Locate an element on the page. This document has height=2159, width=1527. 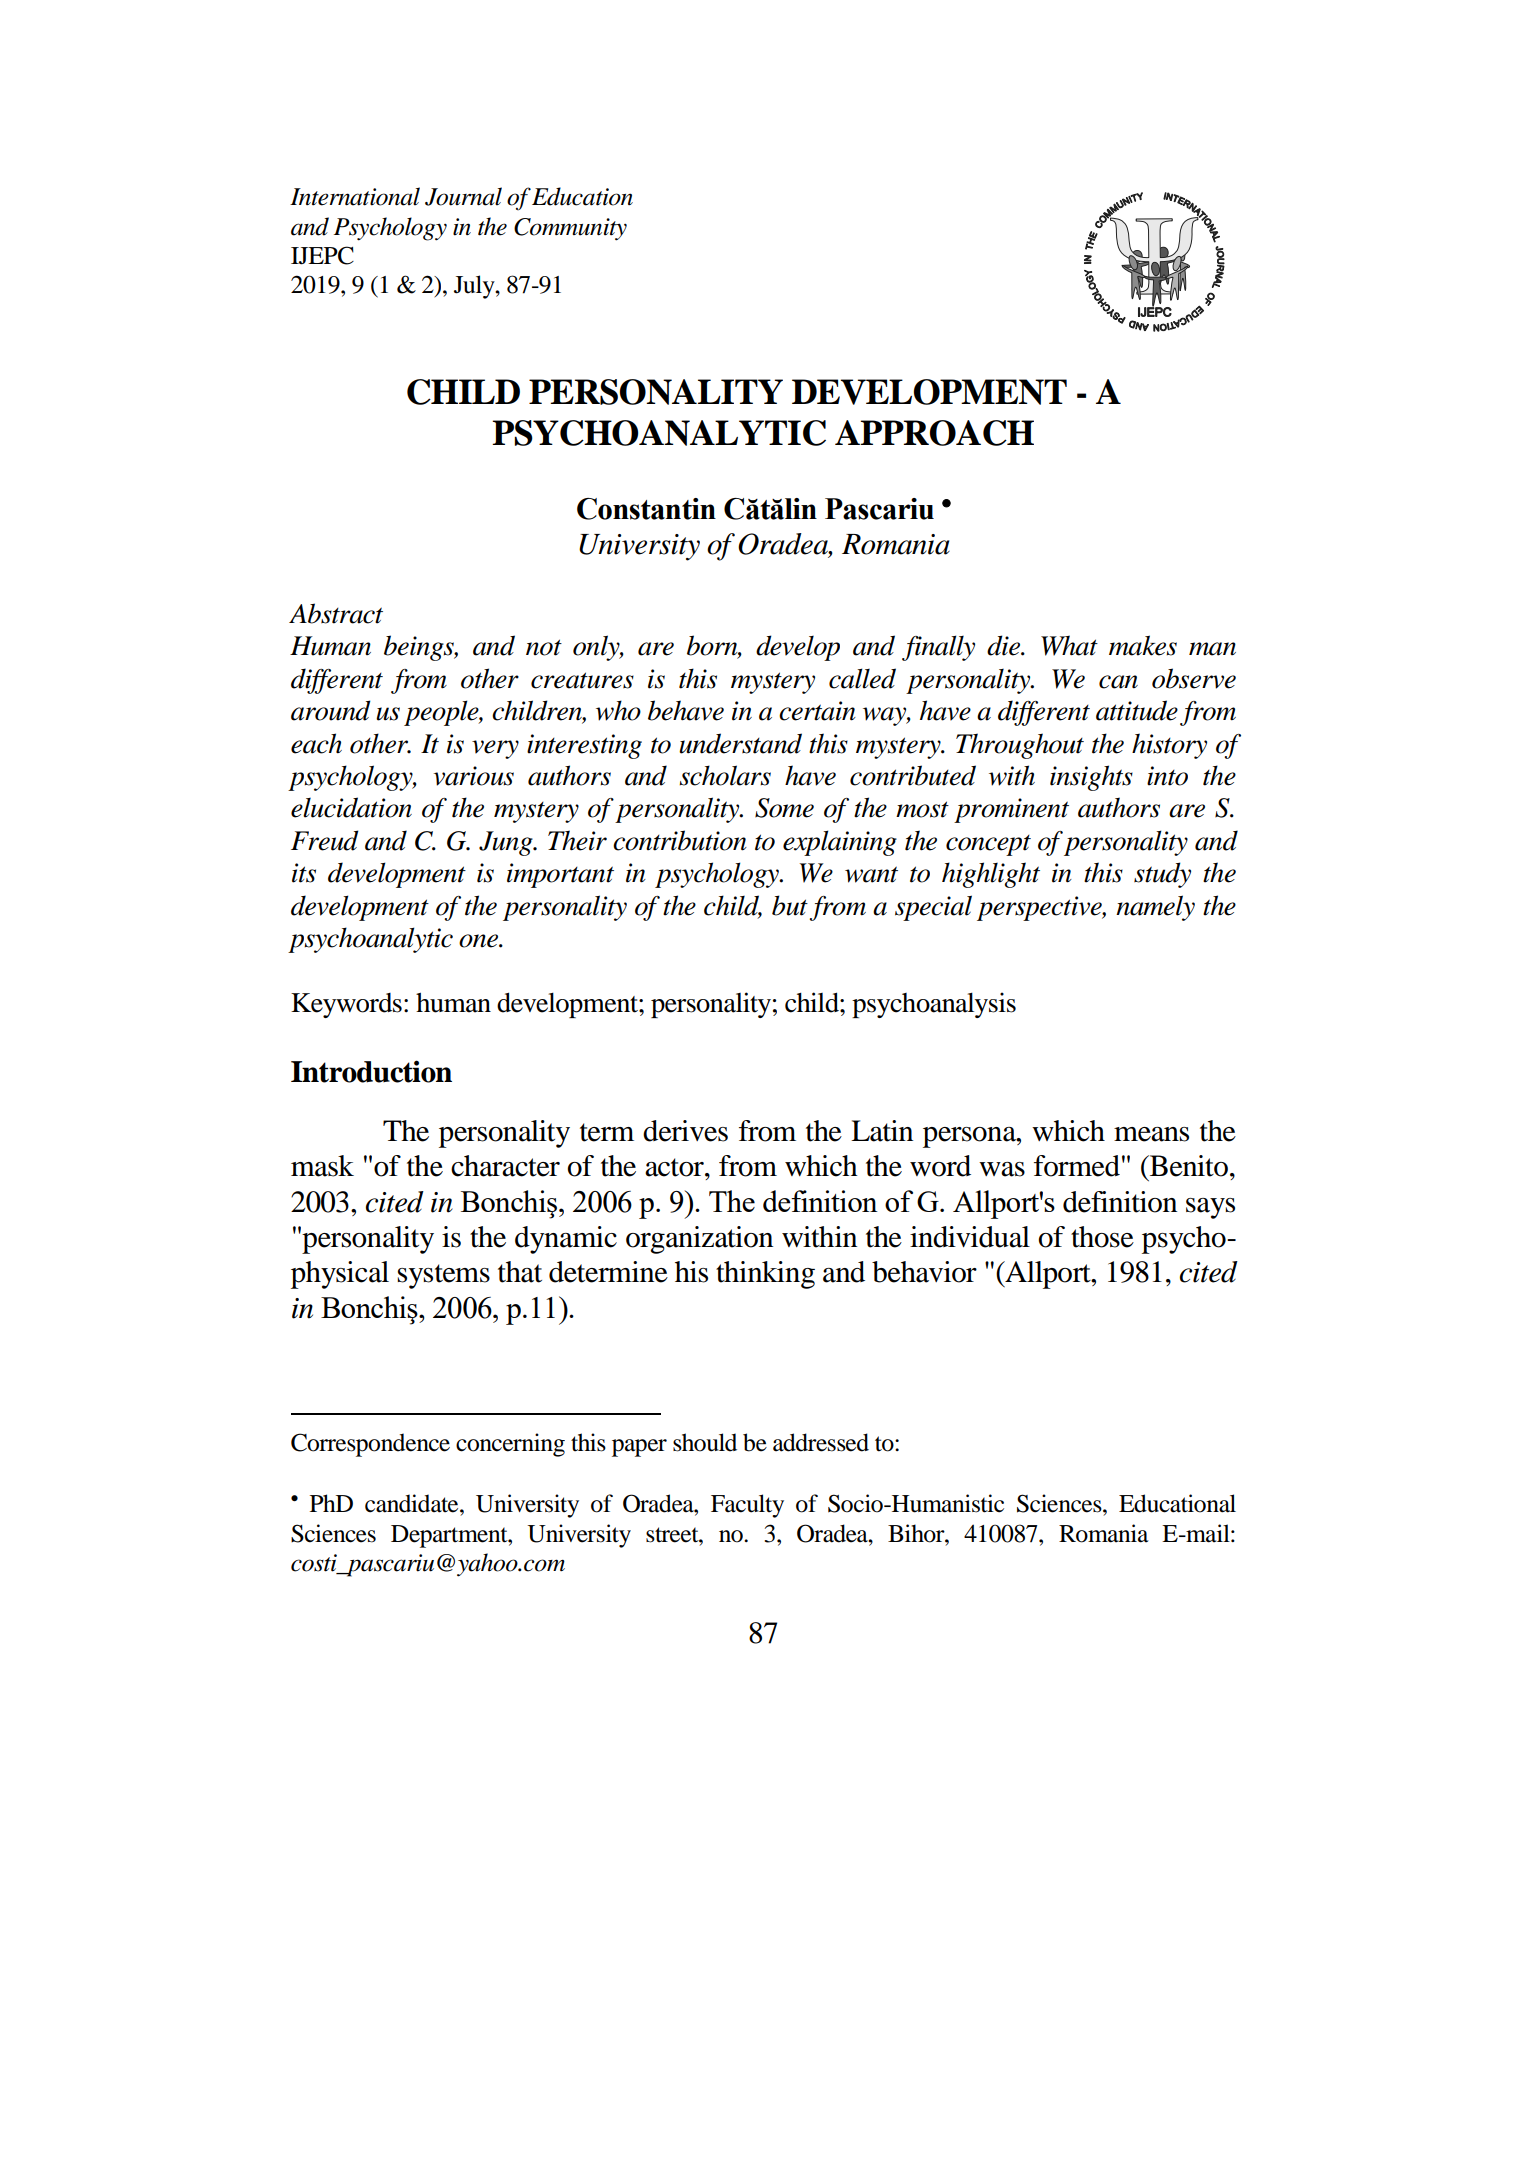
certain is located at coordinates (817, 711).
